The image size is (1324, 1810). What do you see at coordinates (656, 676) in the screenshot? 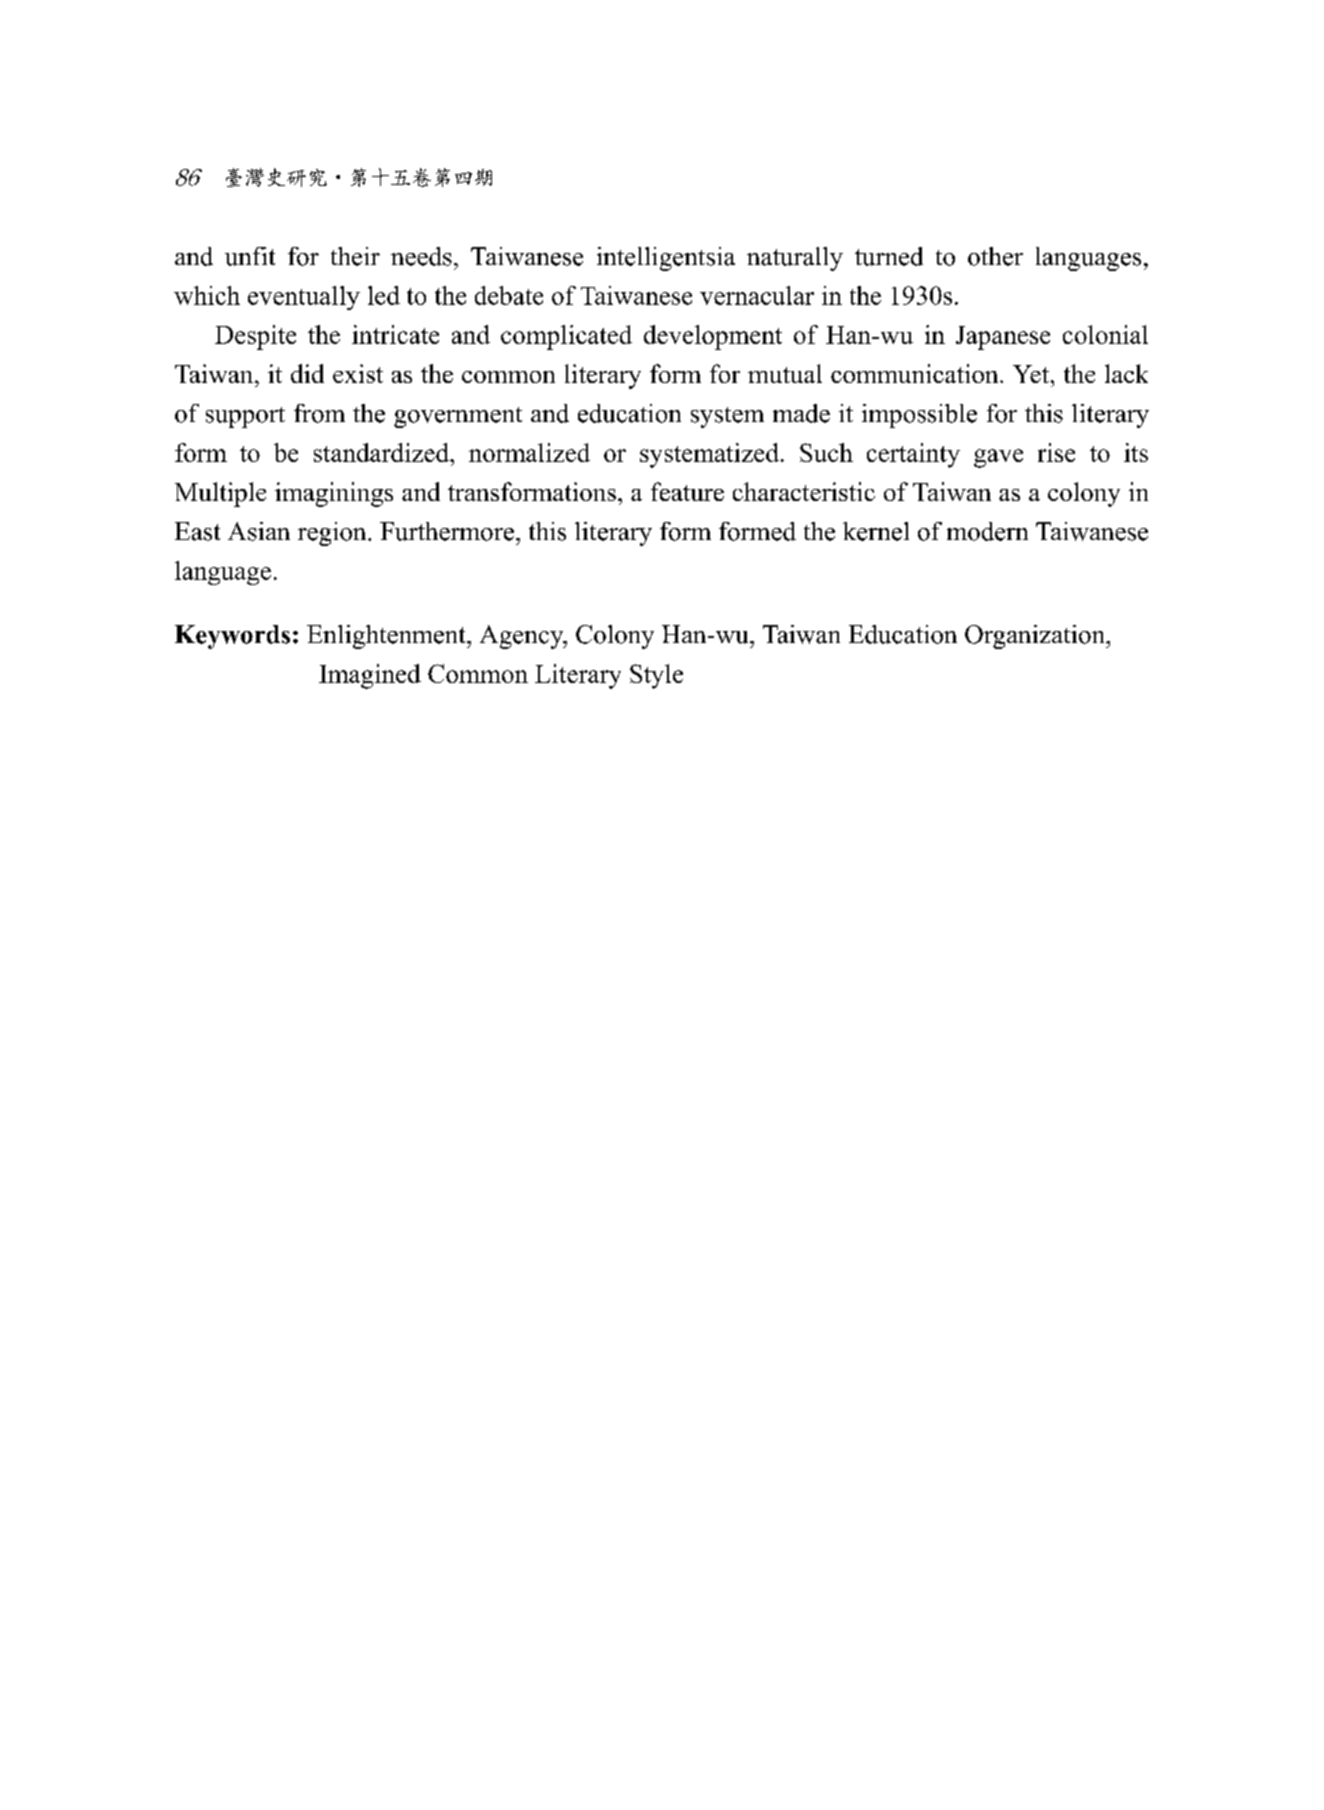
I see `Style` at bounding box center [656, 676].
